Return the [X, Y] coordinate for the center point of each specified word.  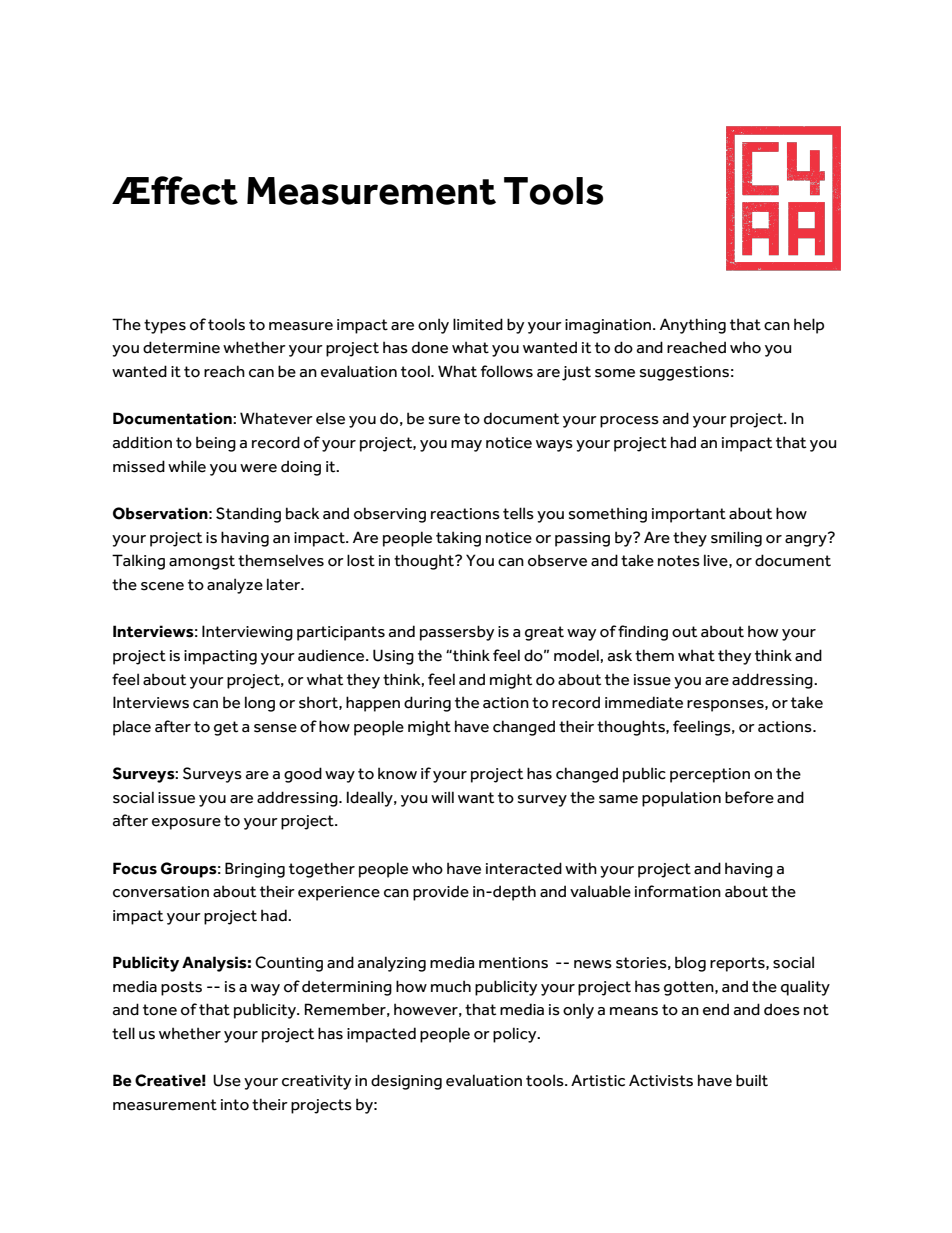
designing [406, 1082]
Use [227, 1080]
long [260, 704]
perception [710, 775]
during [427, 704]
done [430, 347]
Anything [693, 326]
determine [181, 347]
